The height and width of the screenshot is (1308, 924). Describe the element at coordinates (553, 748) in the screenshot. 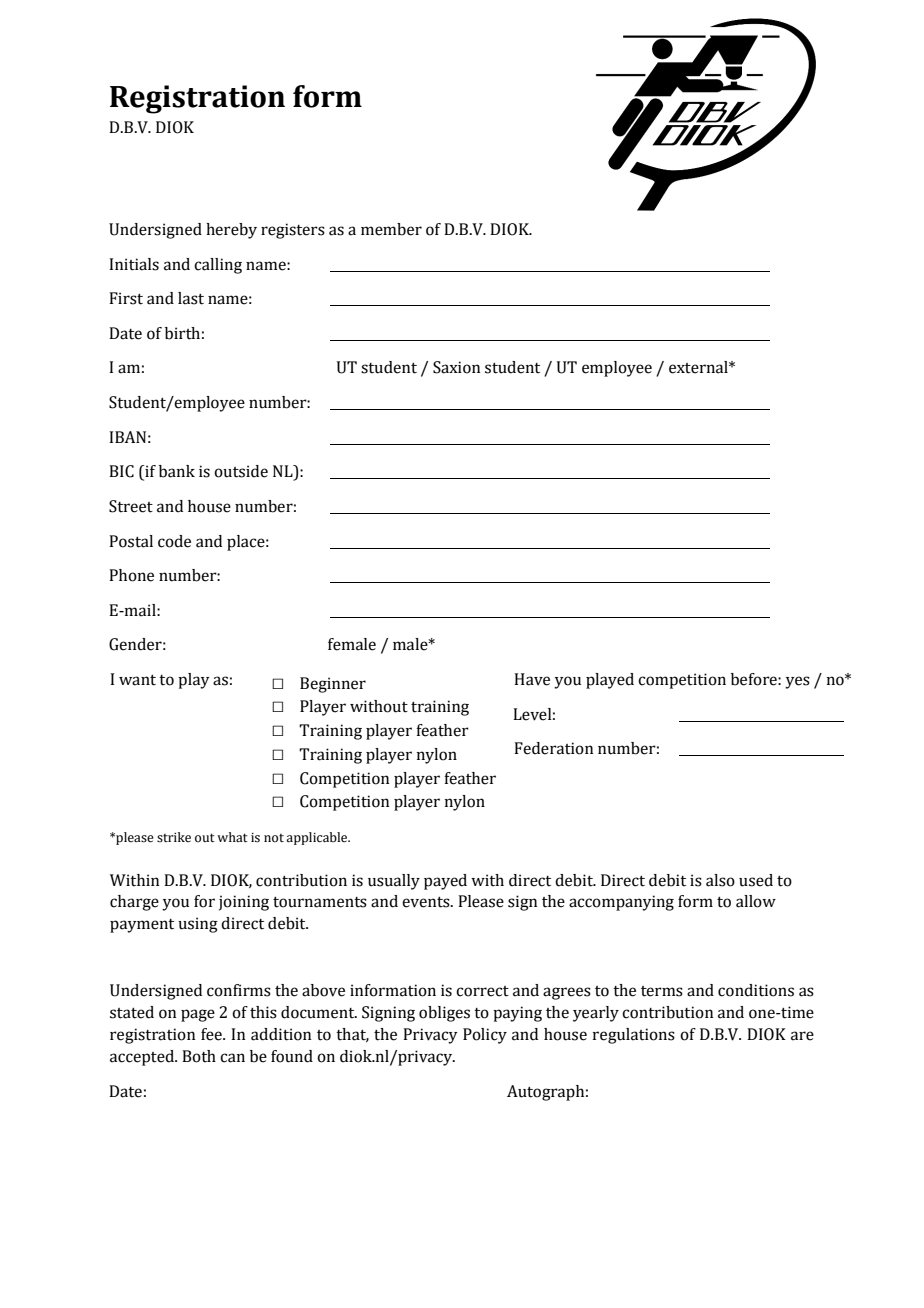

I see `Federation` at that location.
